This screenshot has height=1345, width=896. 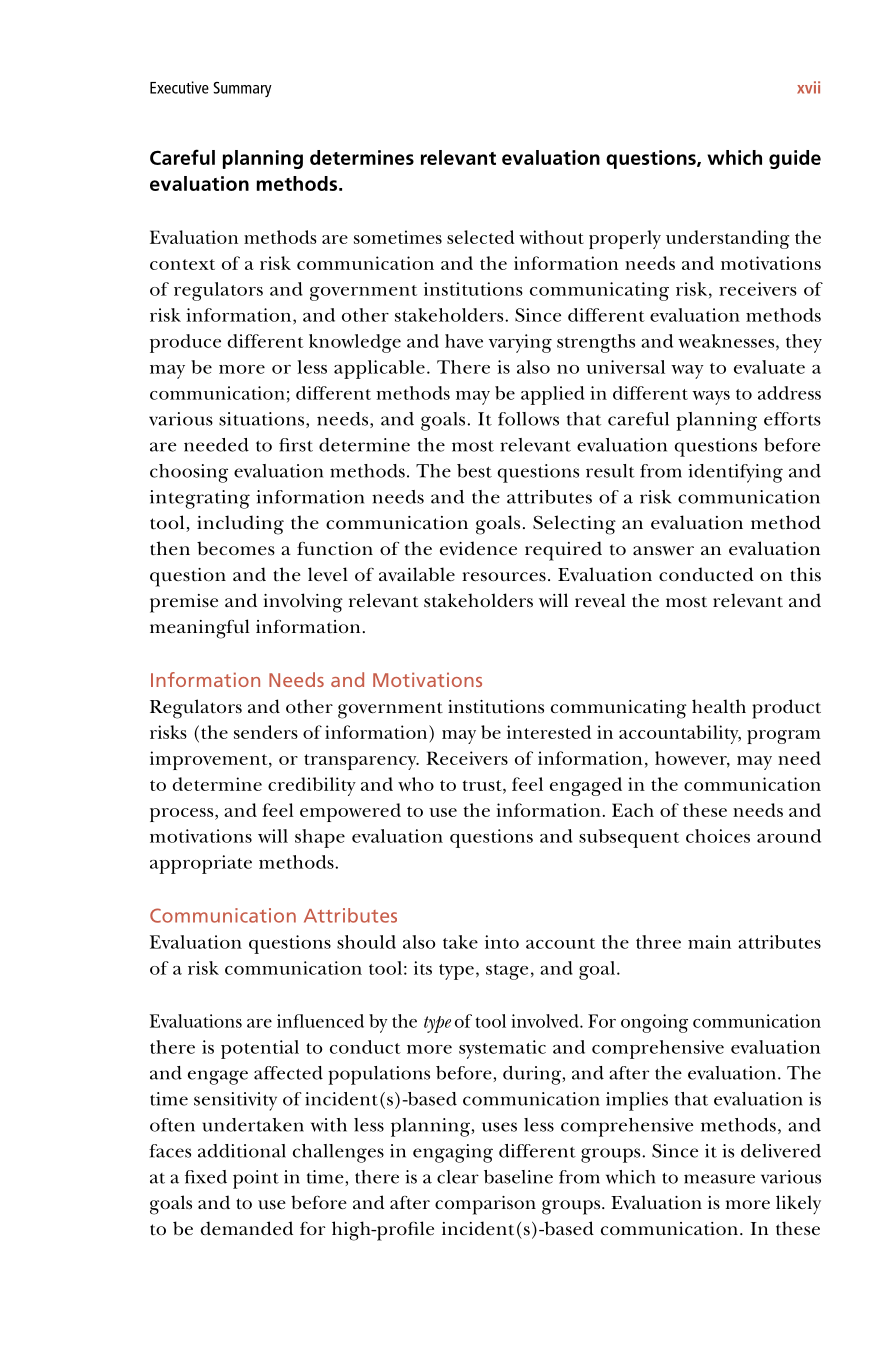 I want to click on resources, so click(x=504, y=577).
